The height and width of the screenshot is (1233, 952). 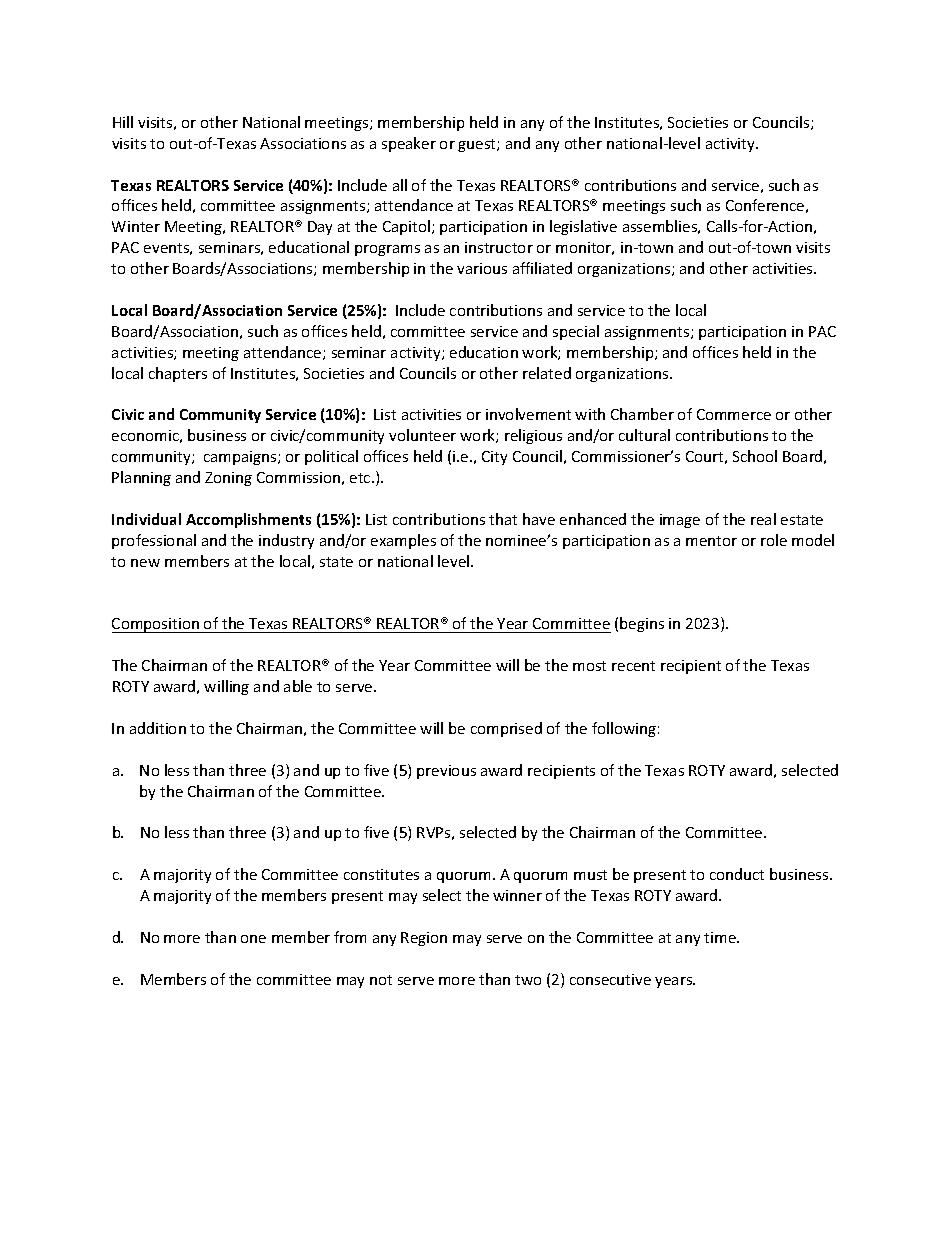 What do you see at coordinates (178, 374) in the screenshot?
I see `chapters` at bounding box center [178, 374].
